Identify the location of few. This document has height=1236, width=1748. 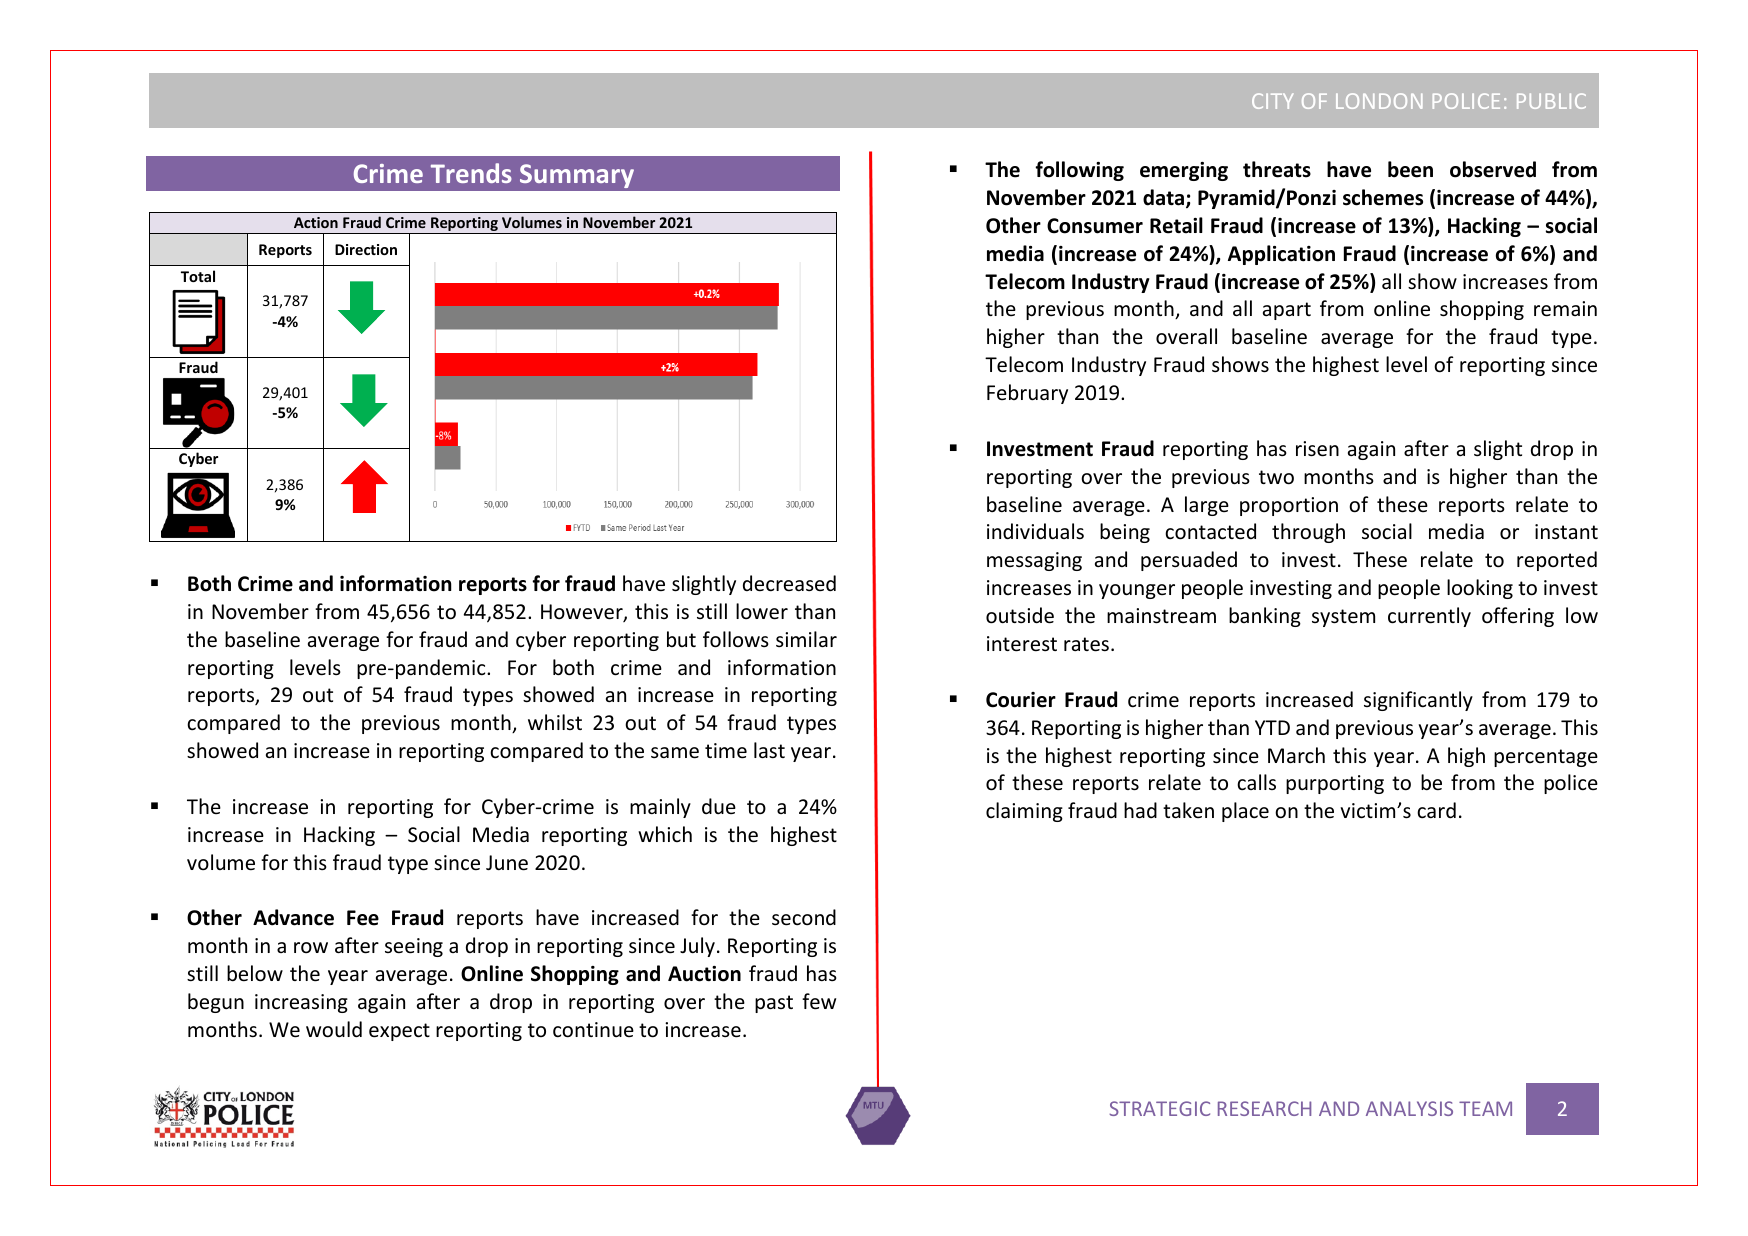
(819, 1001).
